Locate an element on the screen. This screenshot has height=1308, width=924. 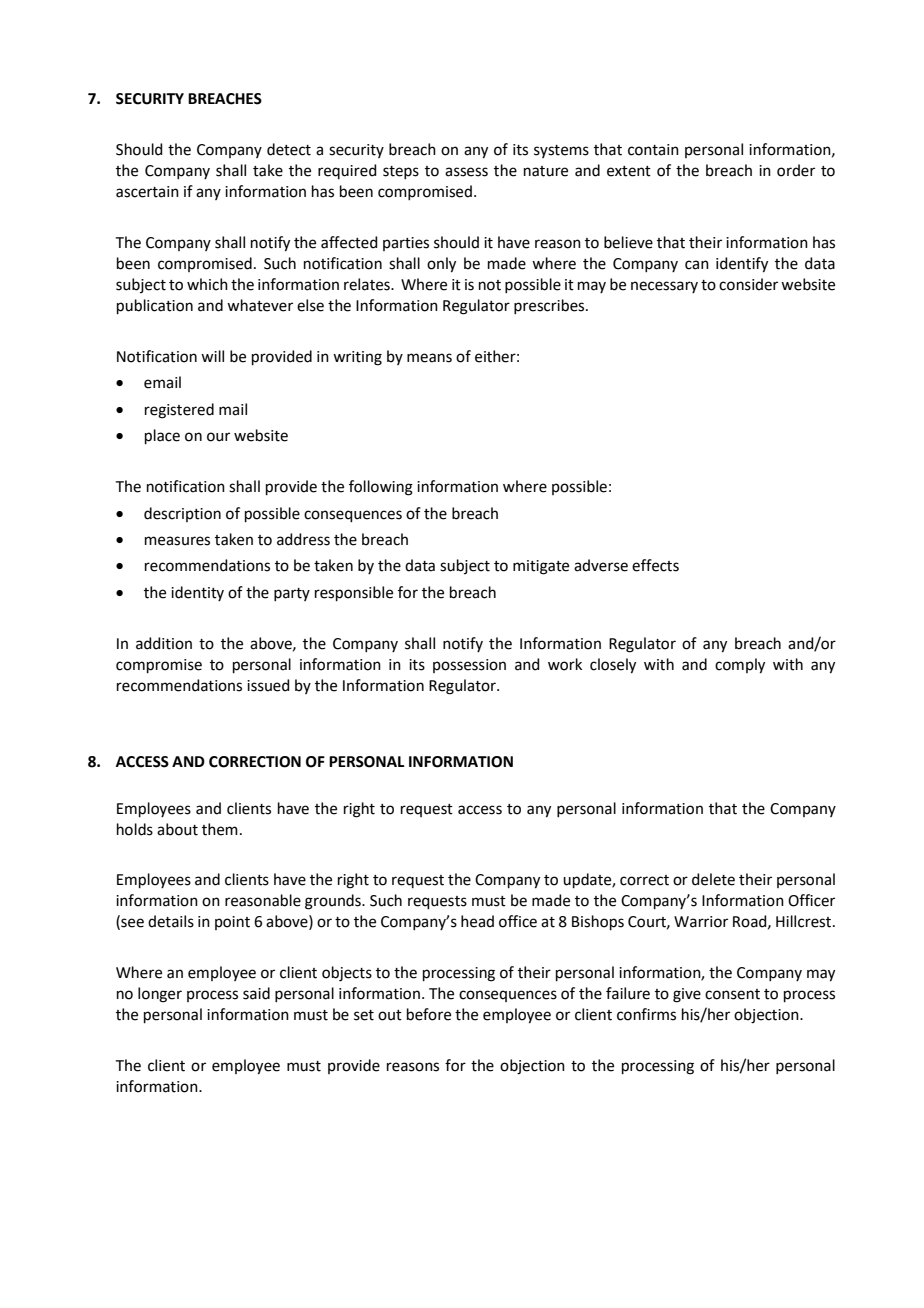
identity is located at coordinates (197, 593).
